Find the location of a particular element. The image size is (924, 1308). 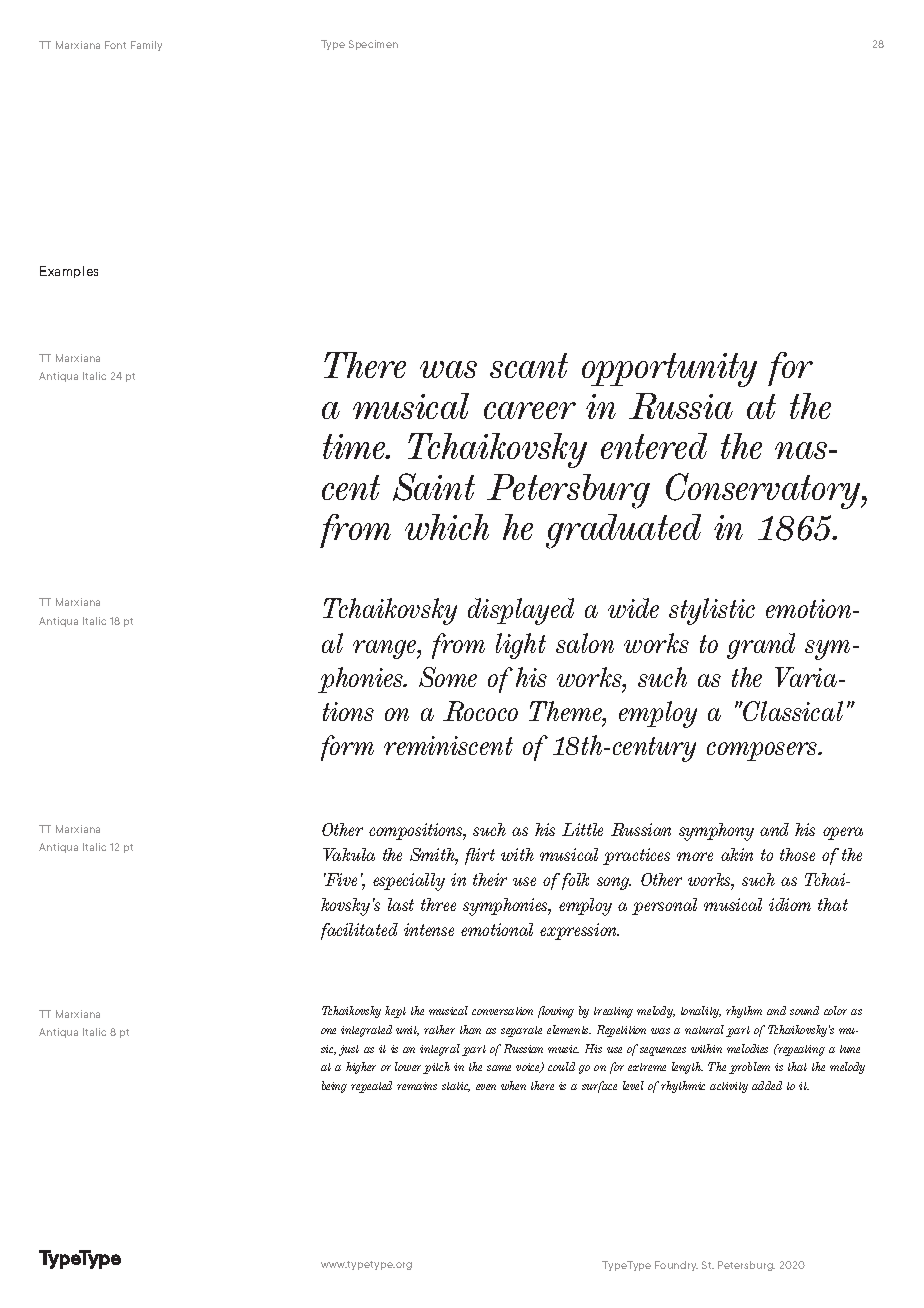

Specimen is located at coordinates (373, 45).
